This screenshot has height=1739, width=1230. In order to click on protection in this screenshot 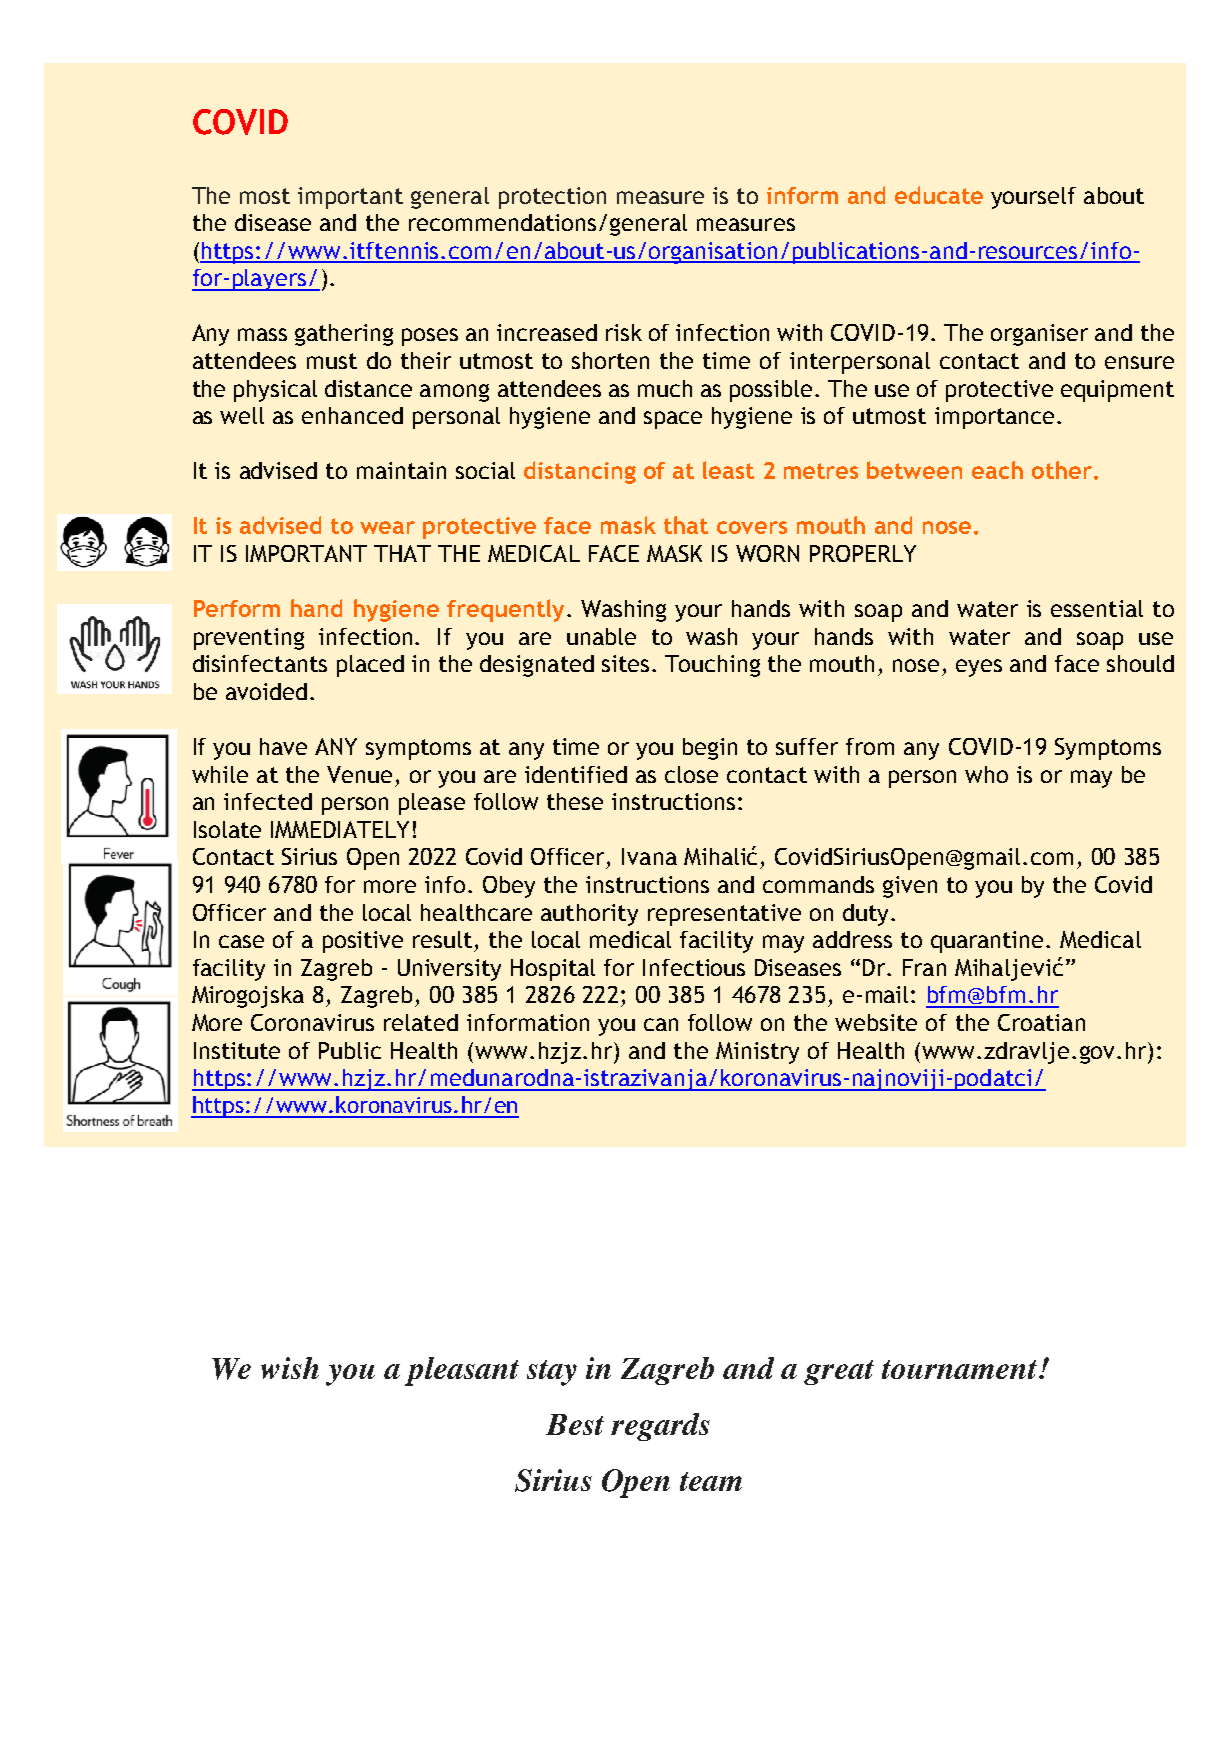, I will do `click(552, 198)`.
